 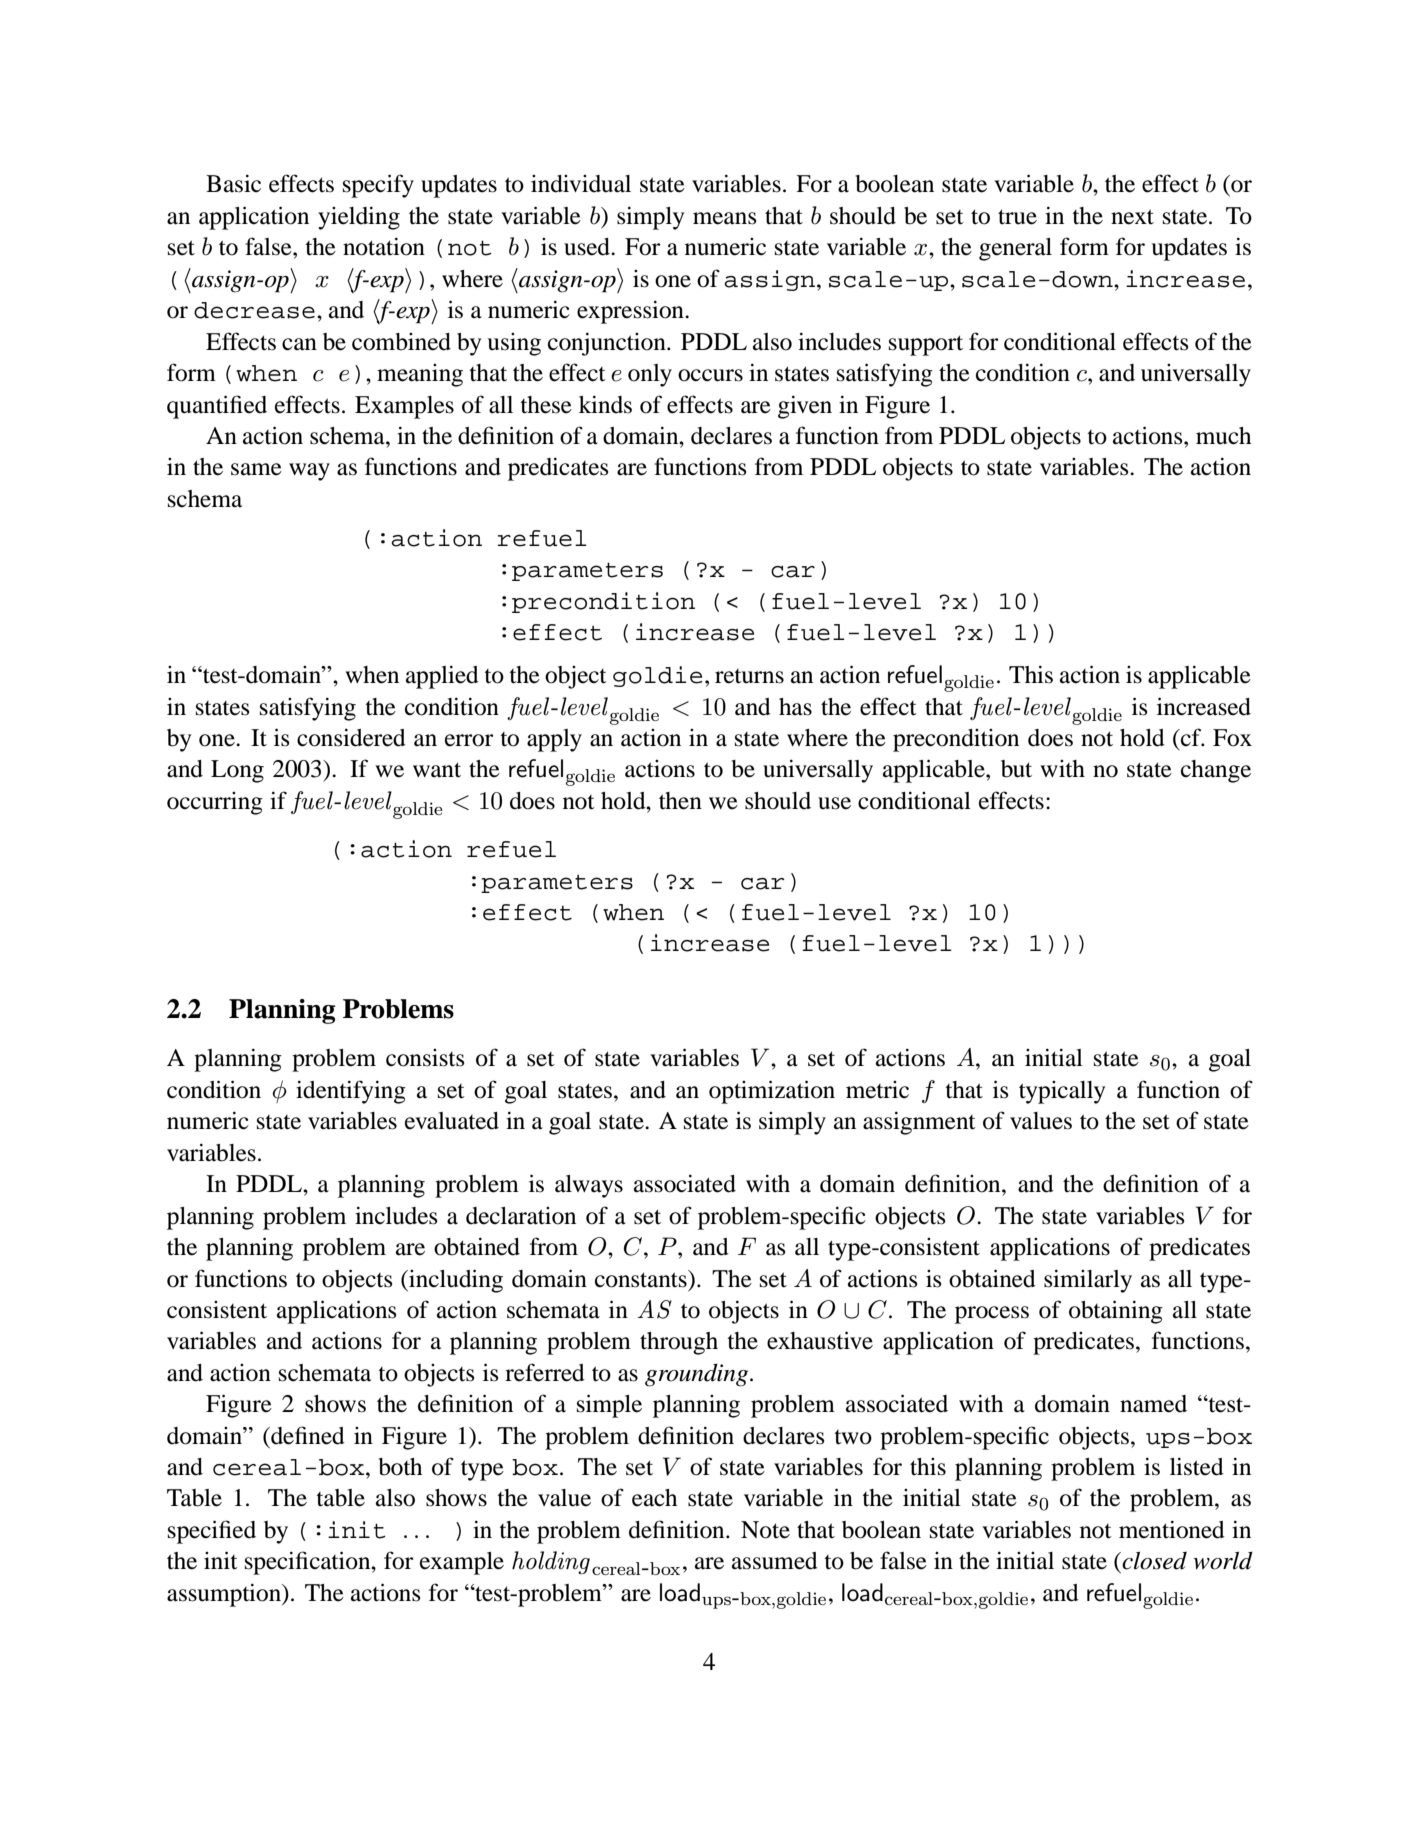 I want to click on identifying, so click(x=351, y=1092).
